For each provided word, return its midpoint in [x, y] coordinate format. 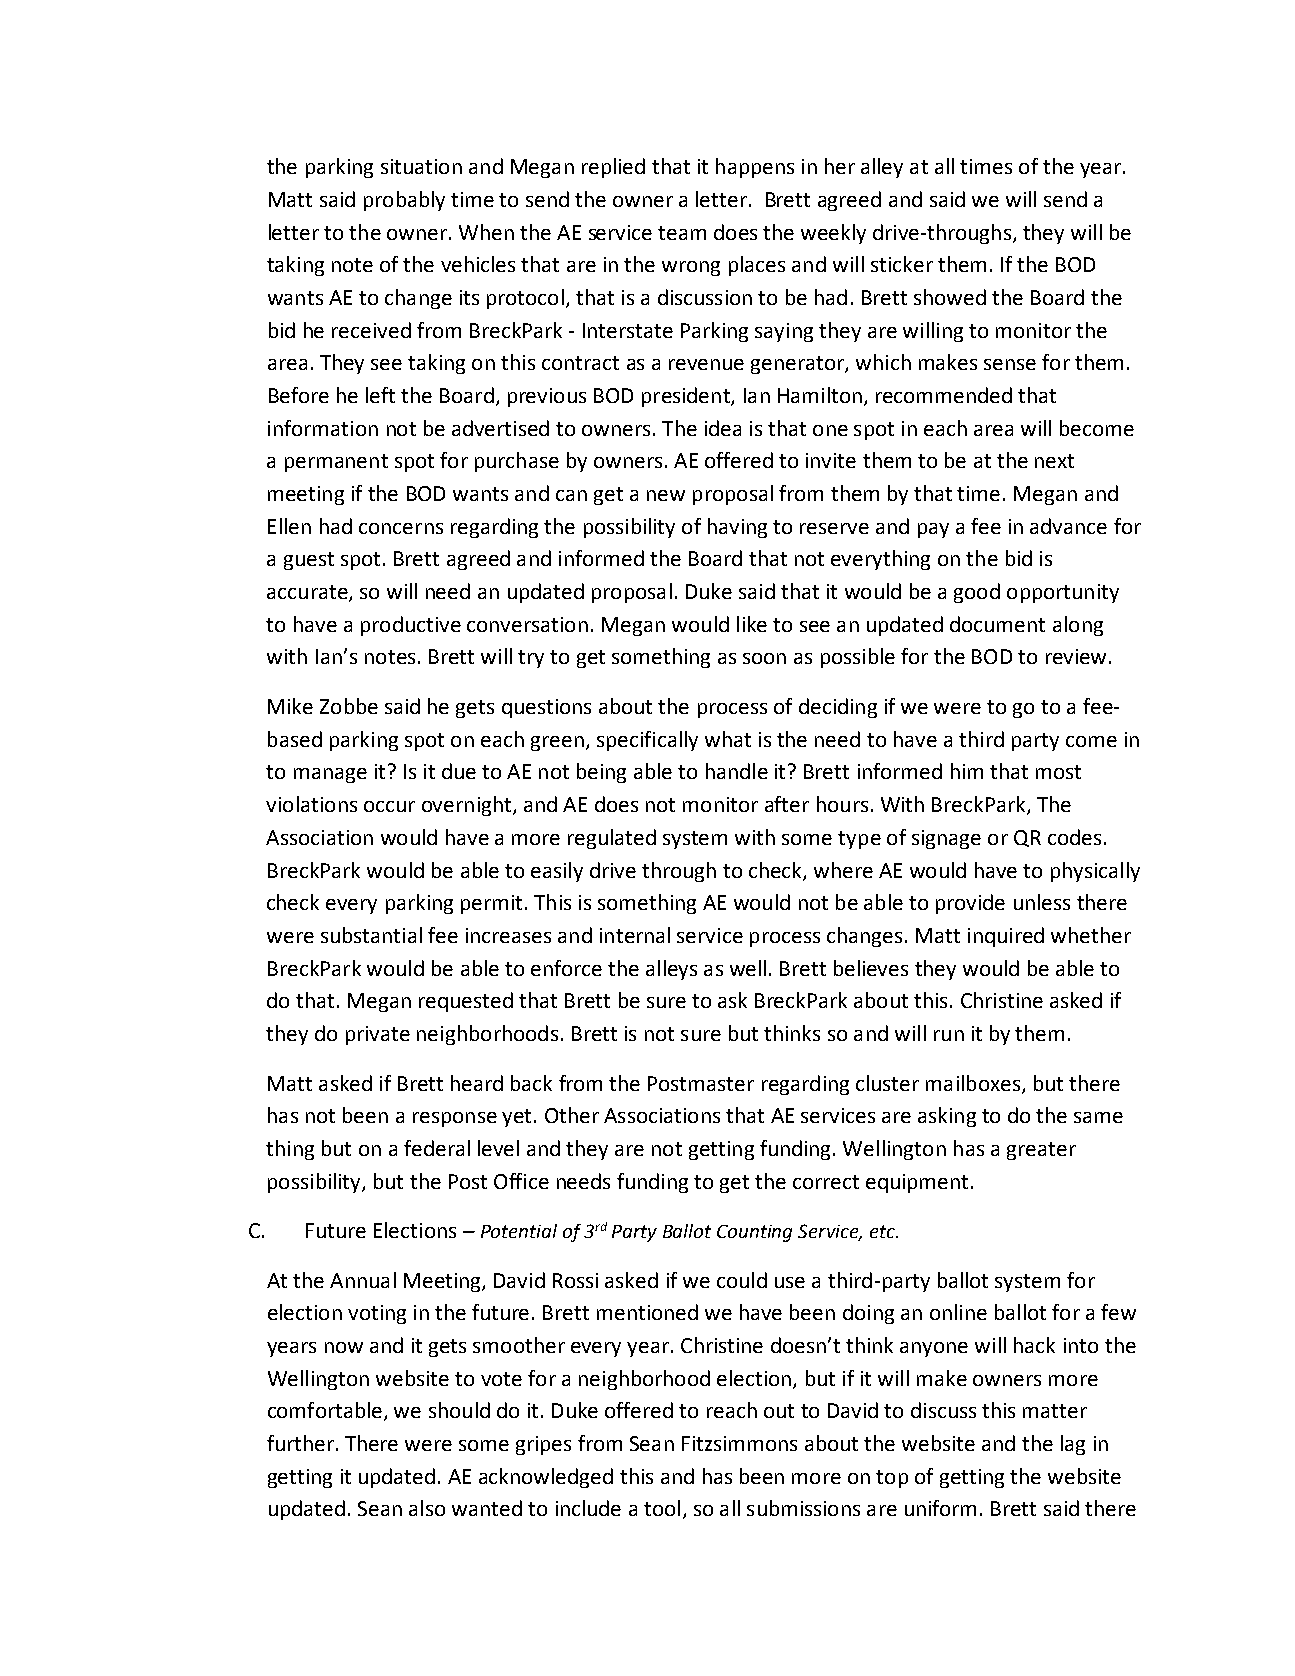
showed [950, 297]
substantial [371, 935]
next [1054, 461]
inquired [1006, 937]
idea [723, 428]
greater [1041, 1151]
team [682, 233]
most [1058, 772]
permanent [336, 463]
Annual [363, 1280]
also [427, 1508]
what [728, 739]
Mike [290, 706]
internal [635, 935]
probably [404, 201]
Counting [754, 1233]
